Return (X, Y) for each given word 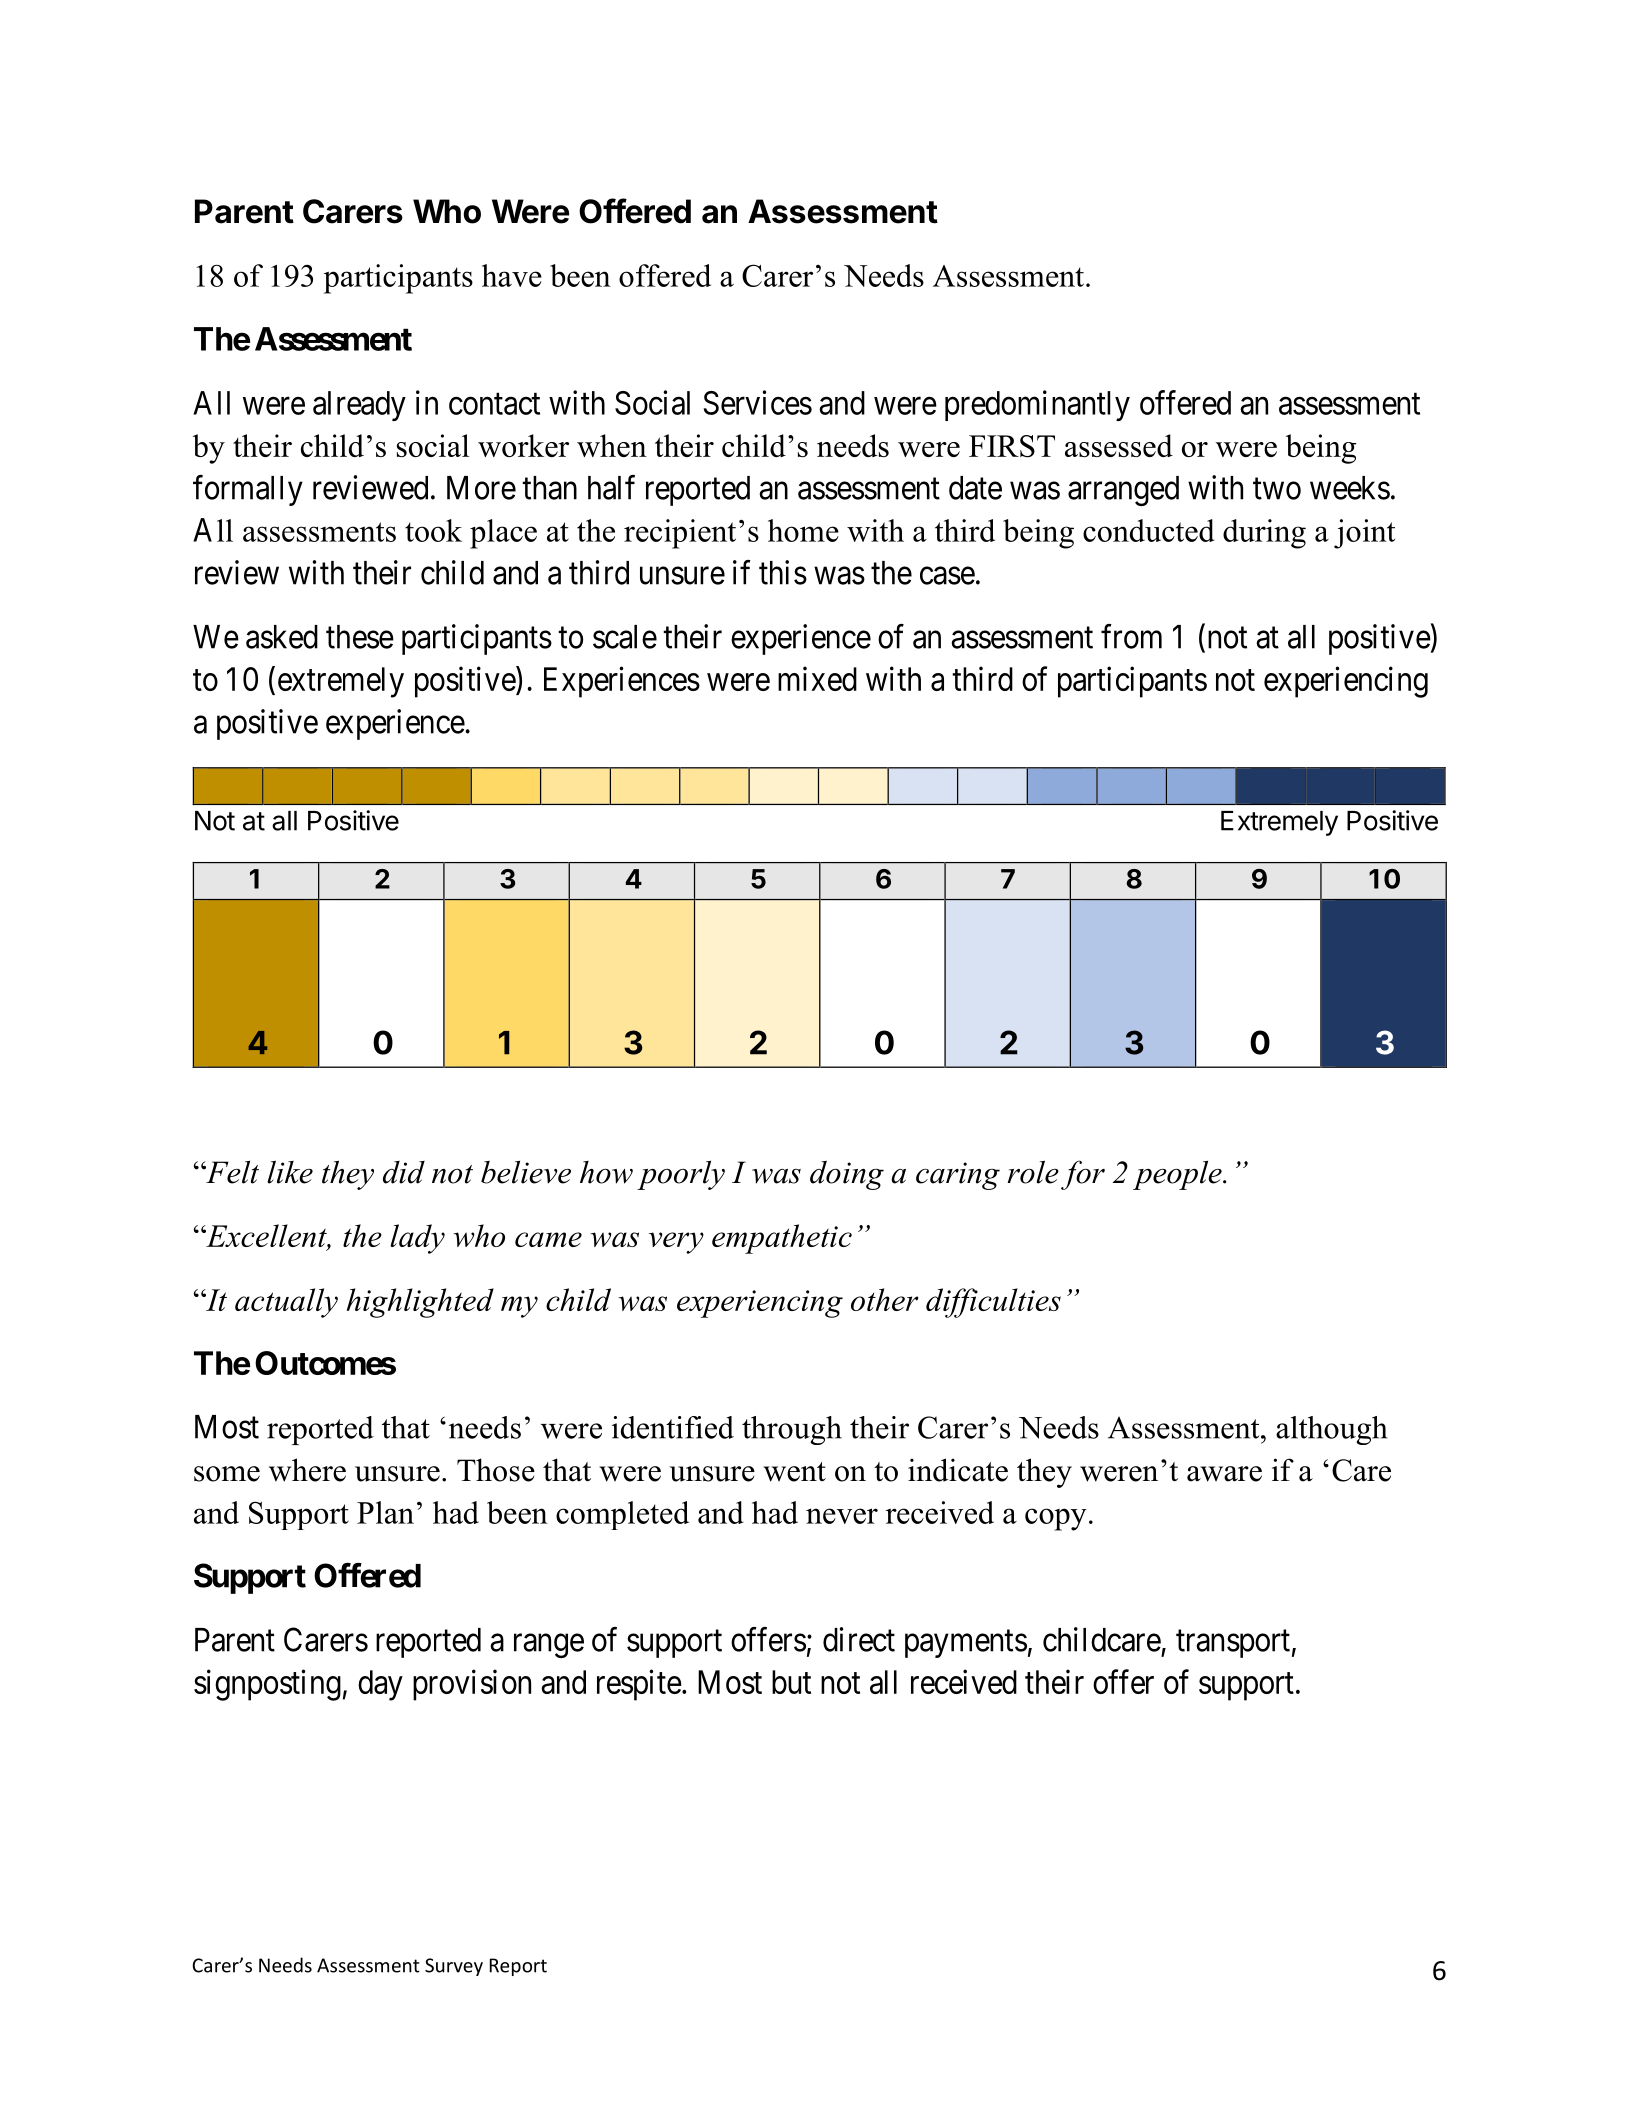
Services (757, 402)
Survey (454, 1967)
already (359, 406)
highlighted (420, 1303)
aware (1224, 1474)
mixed (817, 678)
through (792, 1430)
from (1131, 636)
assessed (1119, 445)
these (360, 637)
